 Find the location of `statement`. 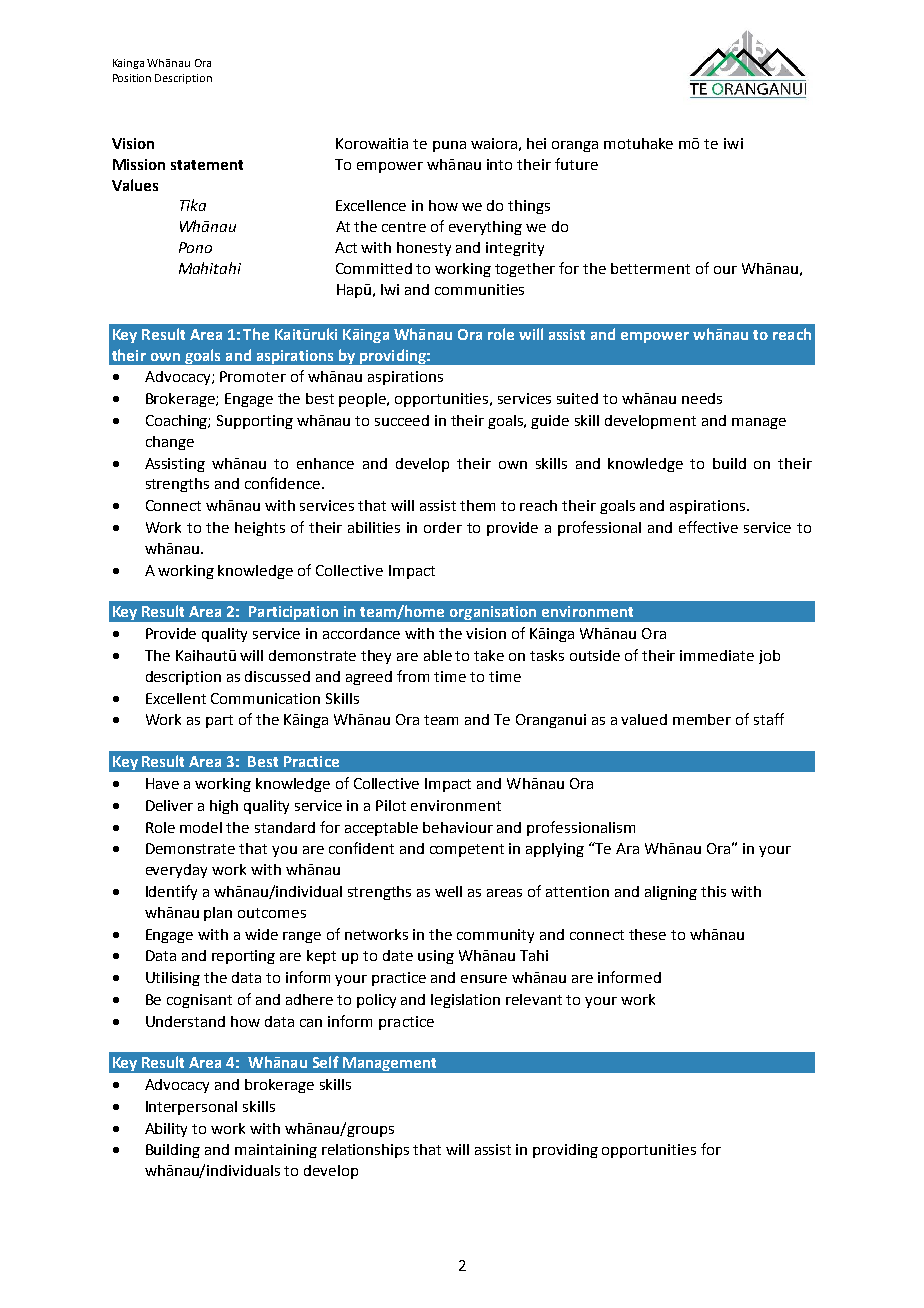

statement is located at coordinates (207, 165).
